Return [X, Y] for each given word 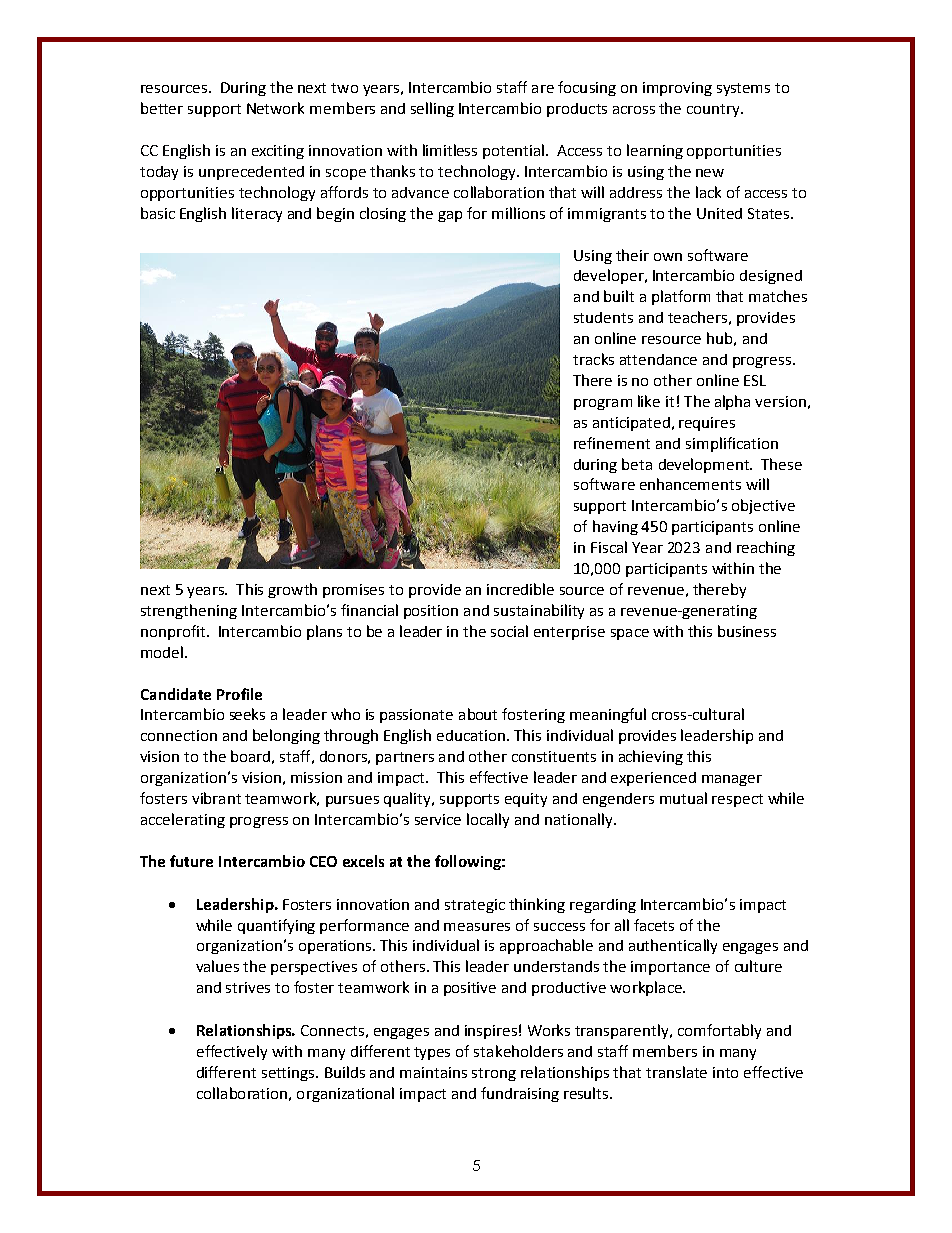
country [715, 110]
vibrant [216, 798]
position [431, 612]
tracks [593, 359]
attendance [658, 359]
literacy [257, 214]
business [747, 631]
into [725, 1072]
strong [494, 1074]
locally [488, 820]
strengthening [189, 611]
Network [275, 108]
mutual [683, 798]
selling [432, 109]
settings [289, 1074]
